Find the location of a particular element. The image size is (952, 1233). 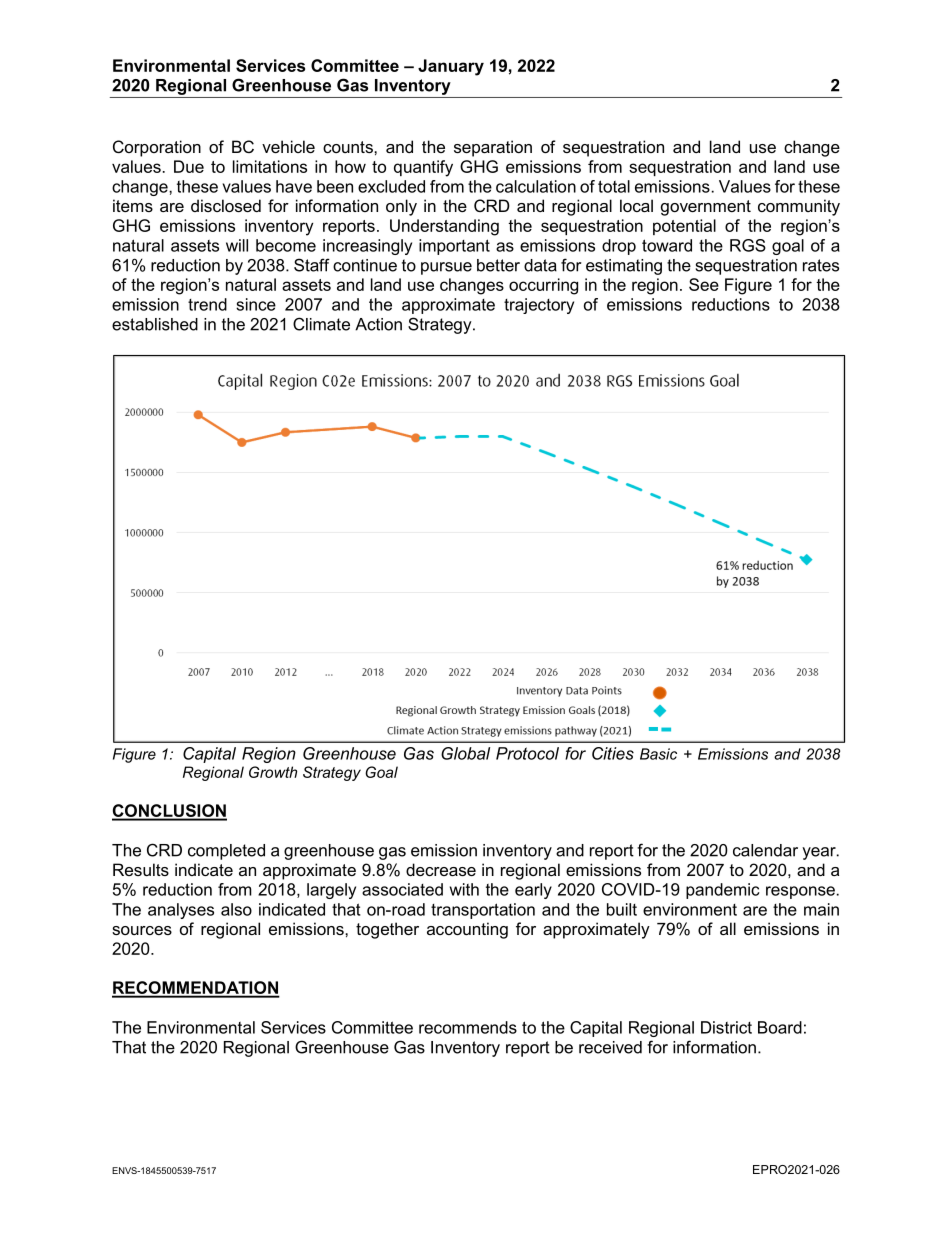

established is located at coordinates (155, 324).
